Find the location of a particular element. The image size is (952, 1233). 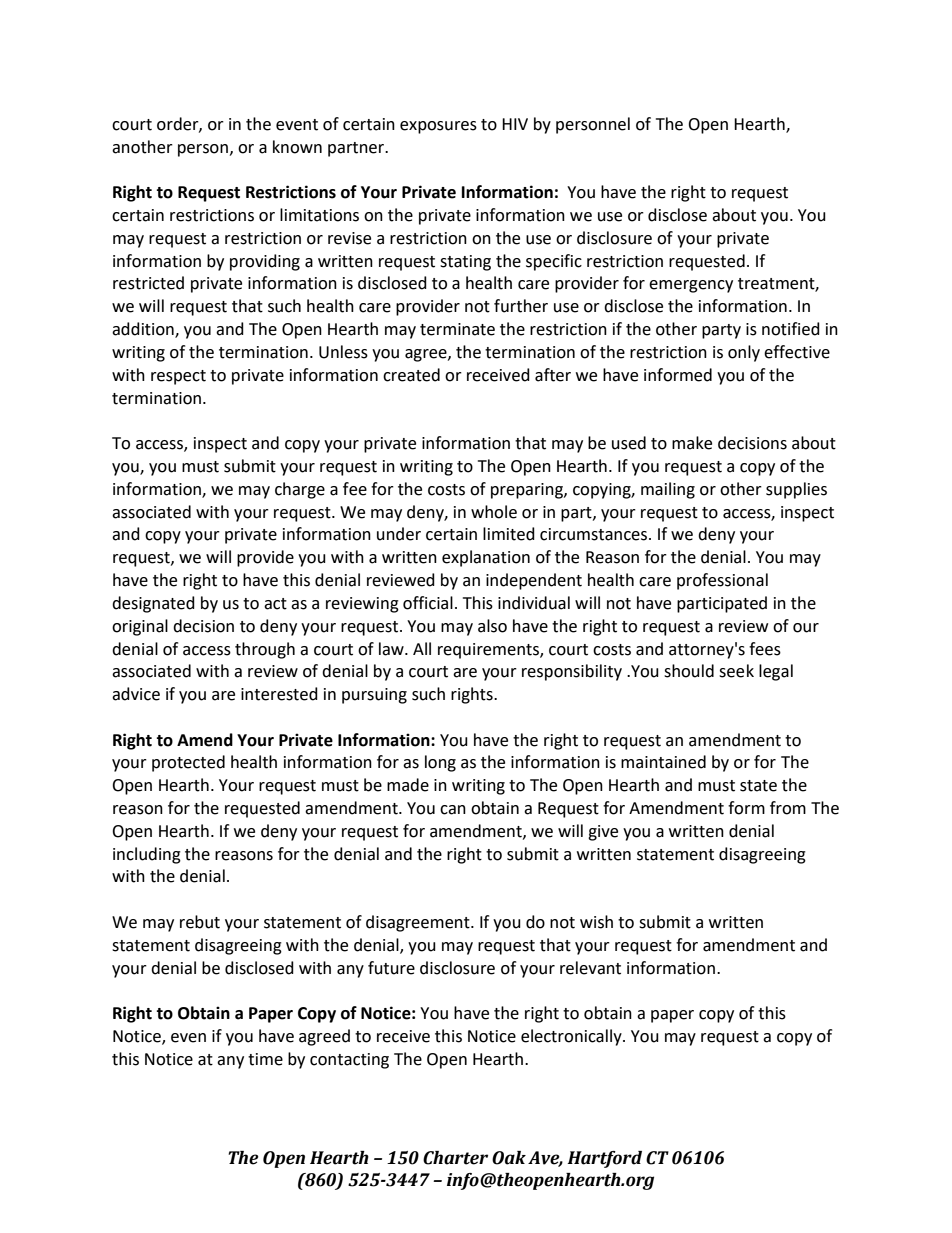

exposures is located at coordinates (438, 127).
